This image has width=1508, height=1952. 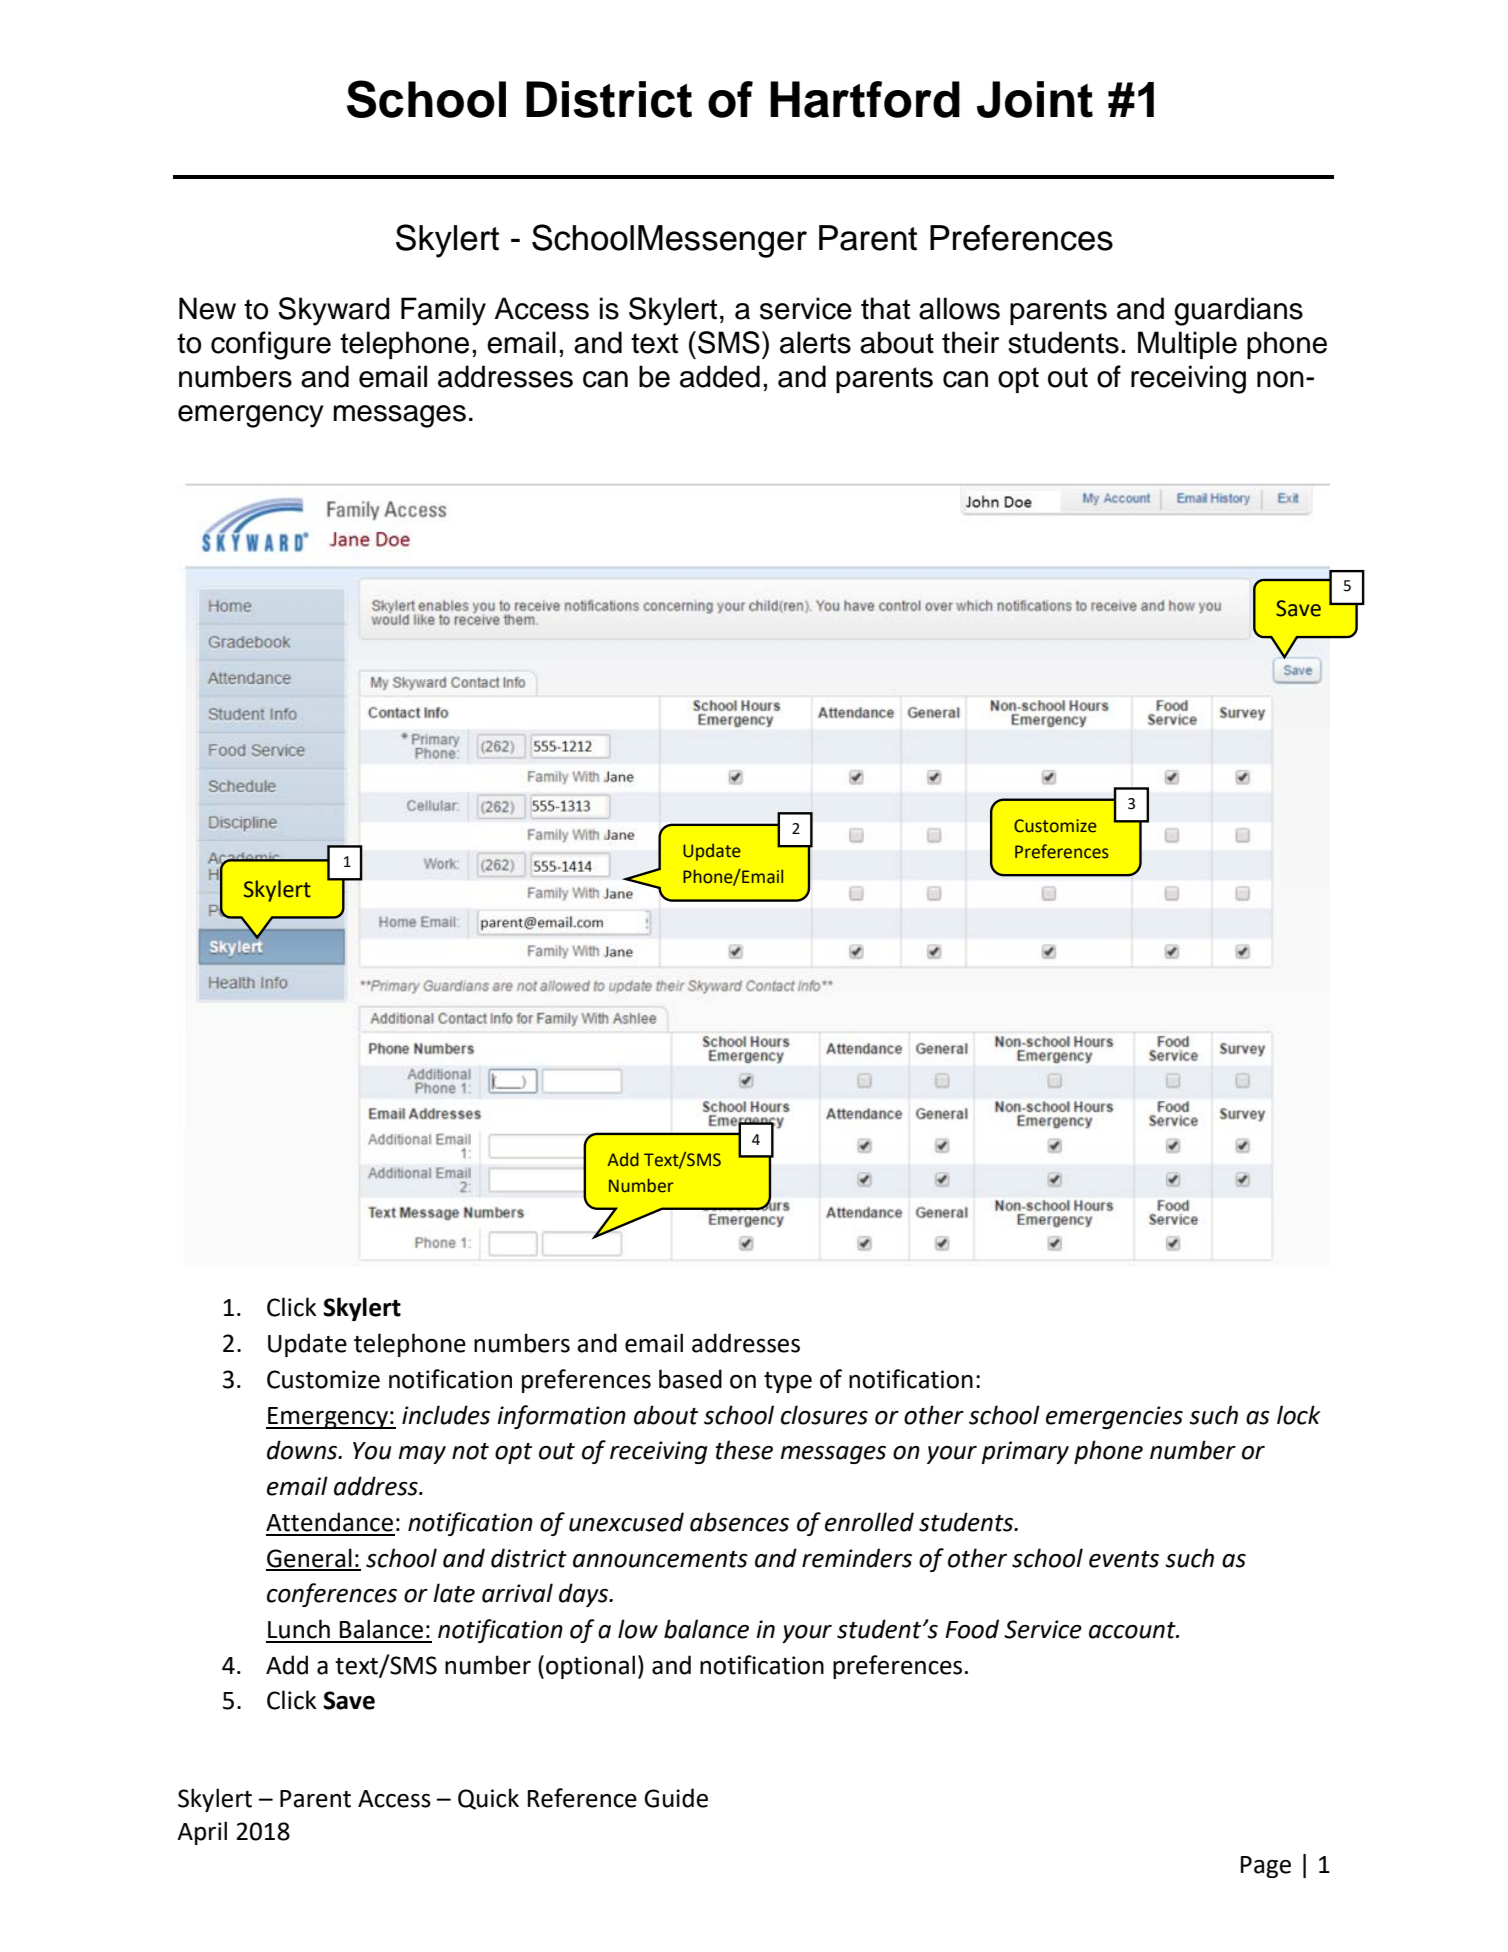 What do you see at coordinates (202, 1833) in the image?
I see `April` at bounding box center [202, 1833].
